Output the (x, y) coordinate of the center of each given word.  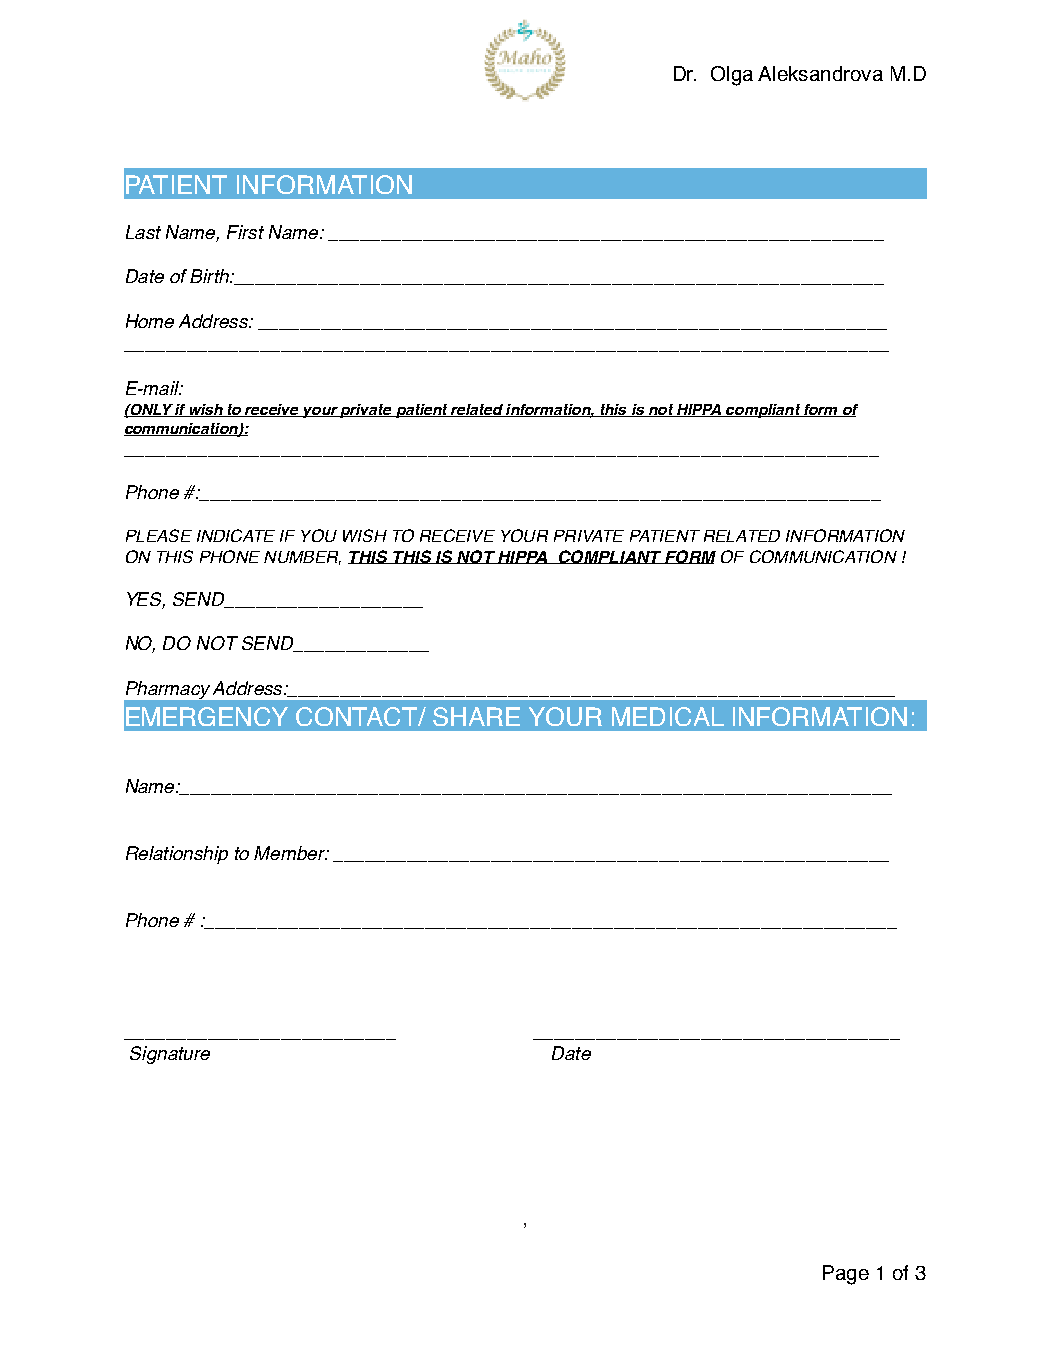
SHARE (476, 716)
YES (146, 600)
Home (150, 321)
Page (846, 1275)
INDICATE (236, 535)
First (245, 232)
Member (290, 853)
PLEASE (159, 535)
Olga (732, 76)
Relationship (177, 855)
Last (143, 232)
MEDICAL (668, 716)
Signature (170, 1055)
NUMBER (302, 558)
